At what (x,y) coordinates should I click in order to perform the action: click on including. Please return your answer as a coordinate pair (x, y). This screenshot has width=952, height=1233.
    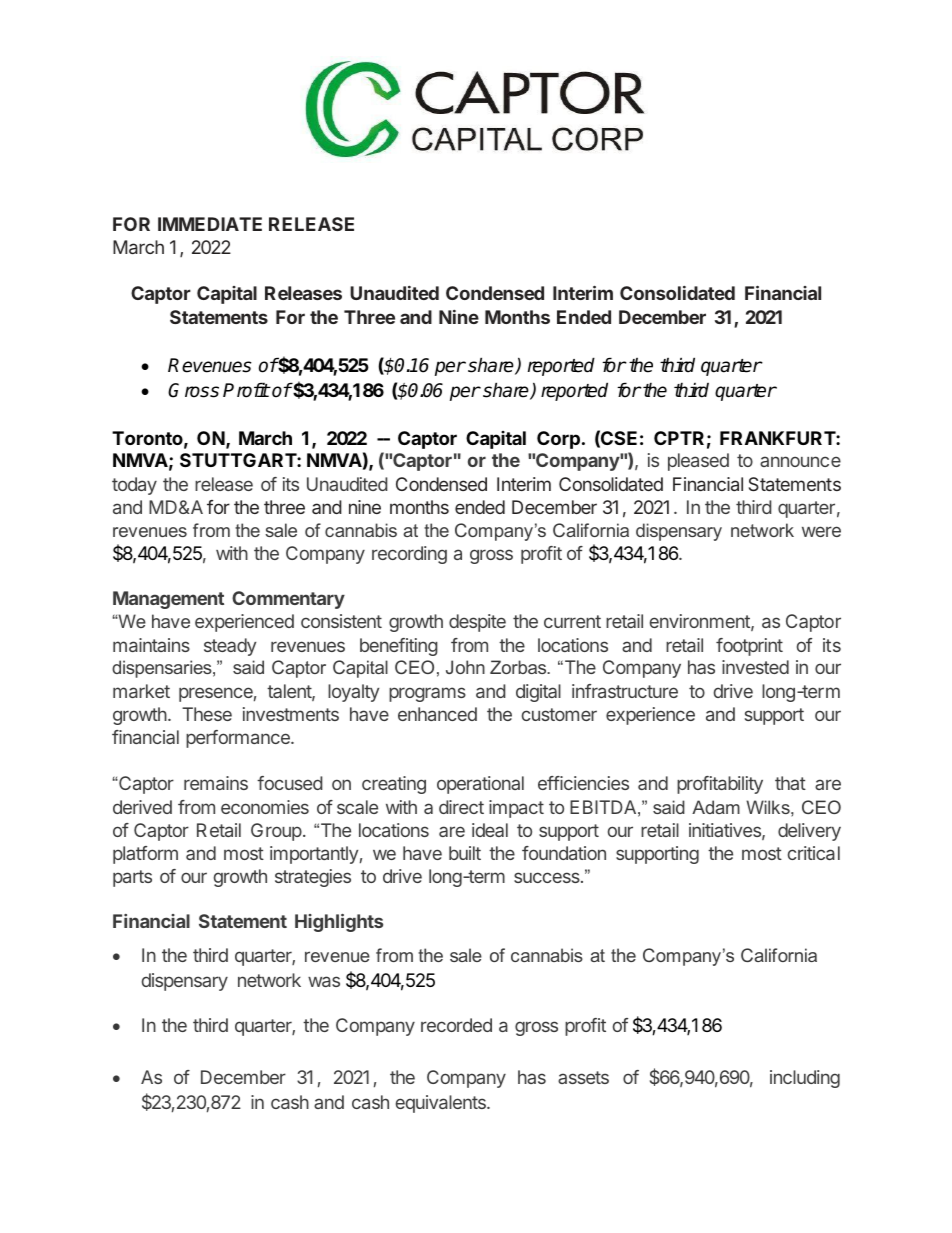
    Looking at the image, I should click on (805, 1079).
